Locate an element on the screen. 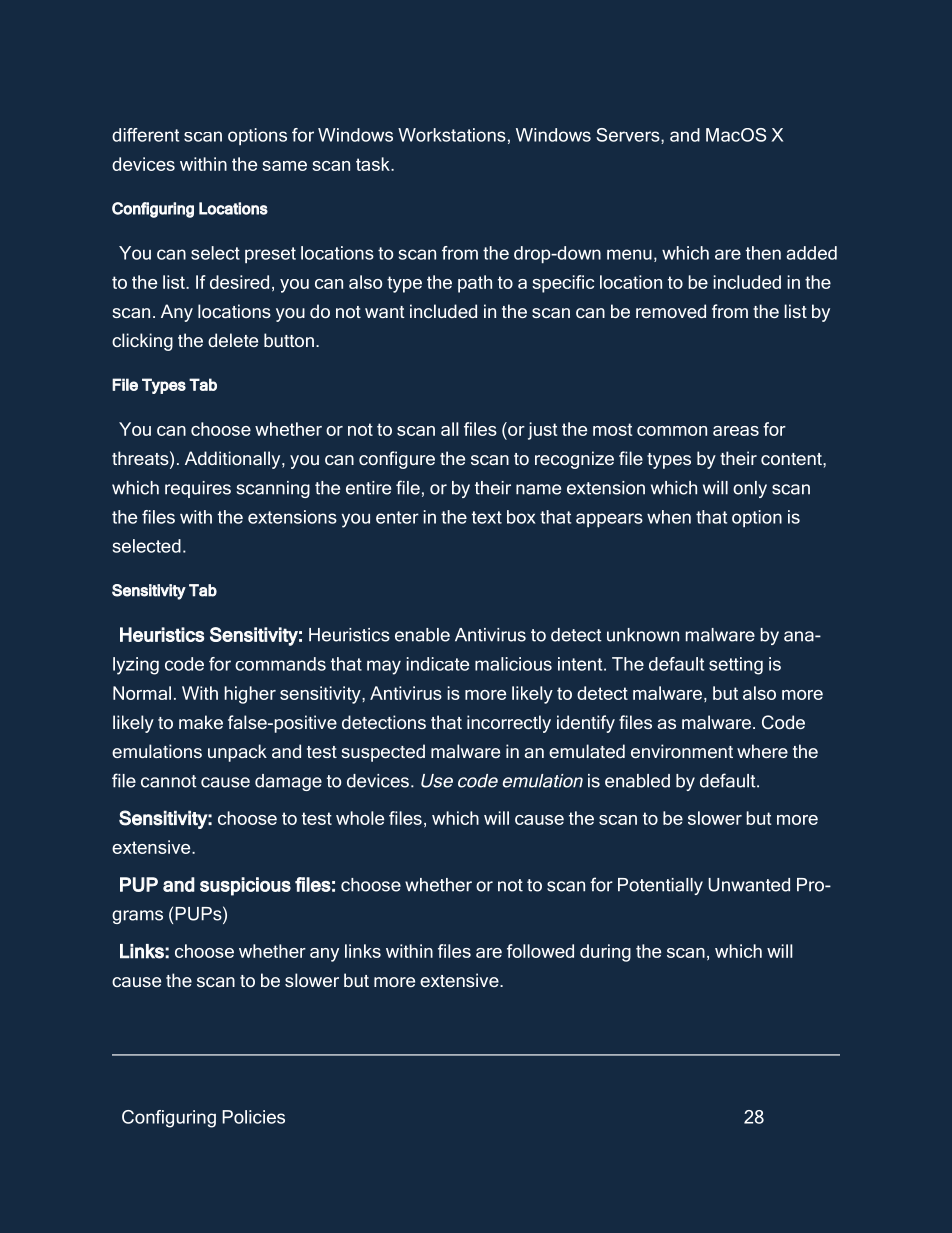 The image size is (952, 1233). Servers is located at coordinates (629, 136).
